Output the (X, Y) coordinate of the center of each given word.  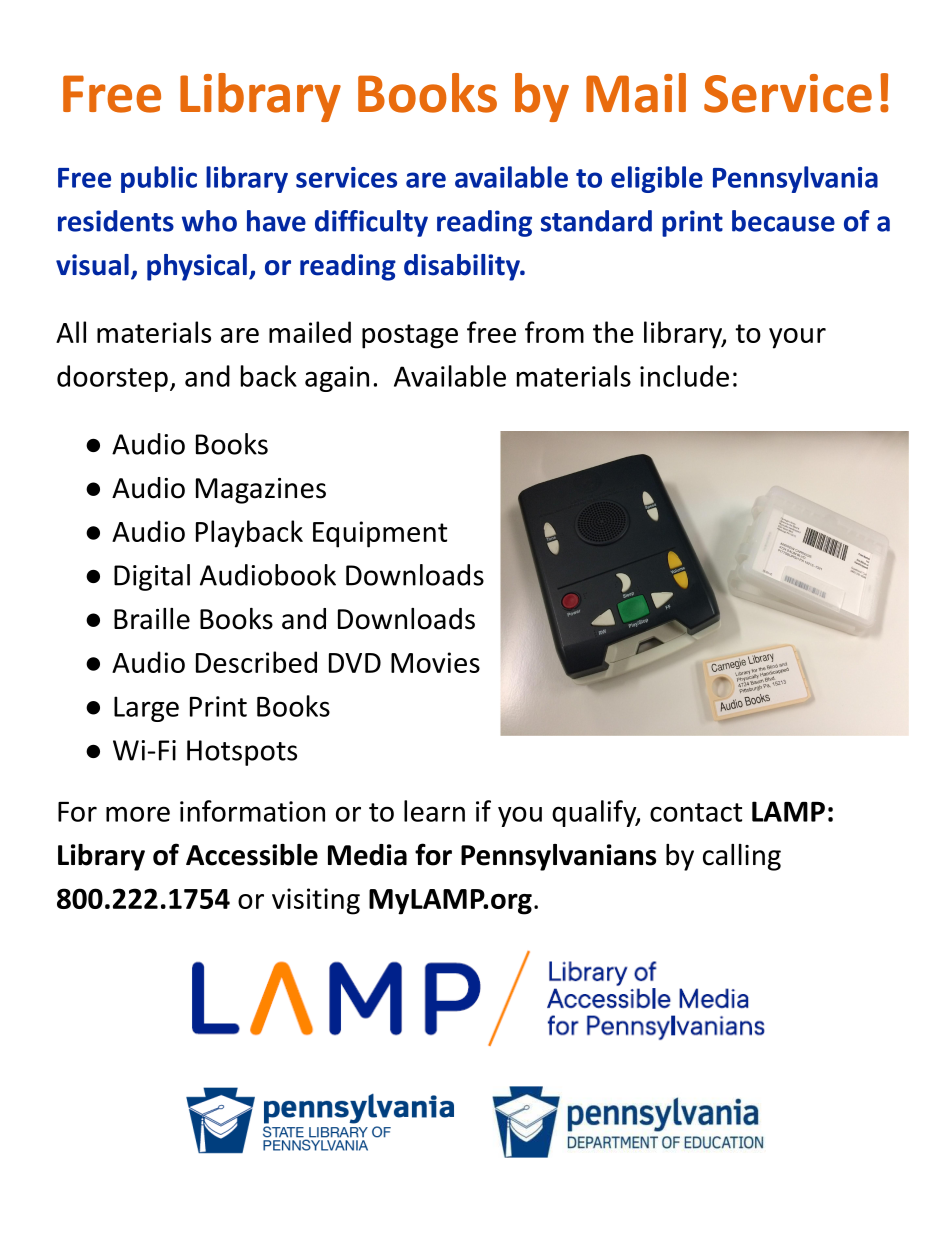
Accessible (252, 855)
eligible (657, 179)
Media (367, 855)
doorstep (112, 378)
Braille (152, 619)
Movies (435, 662)
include (684, 376)
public (159, 179)
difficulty (371, 223)
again (337, 379)
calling (742, 857)
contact (696, 812)
